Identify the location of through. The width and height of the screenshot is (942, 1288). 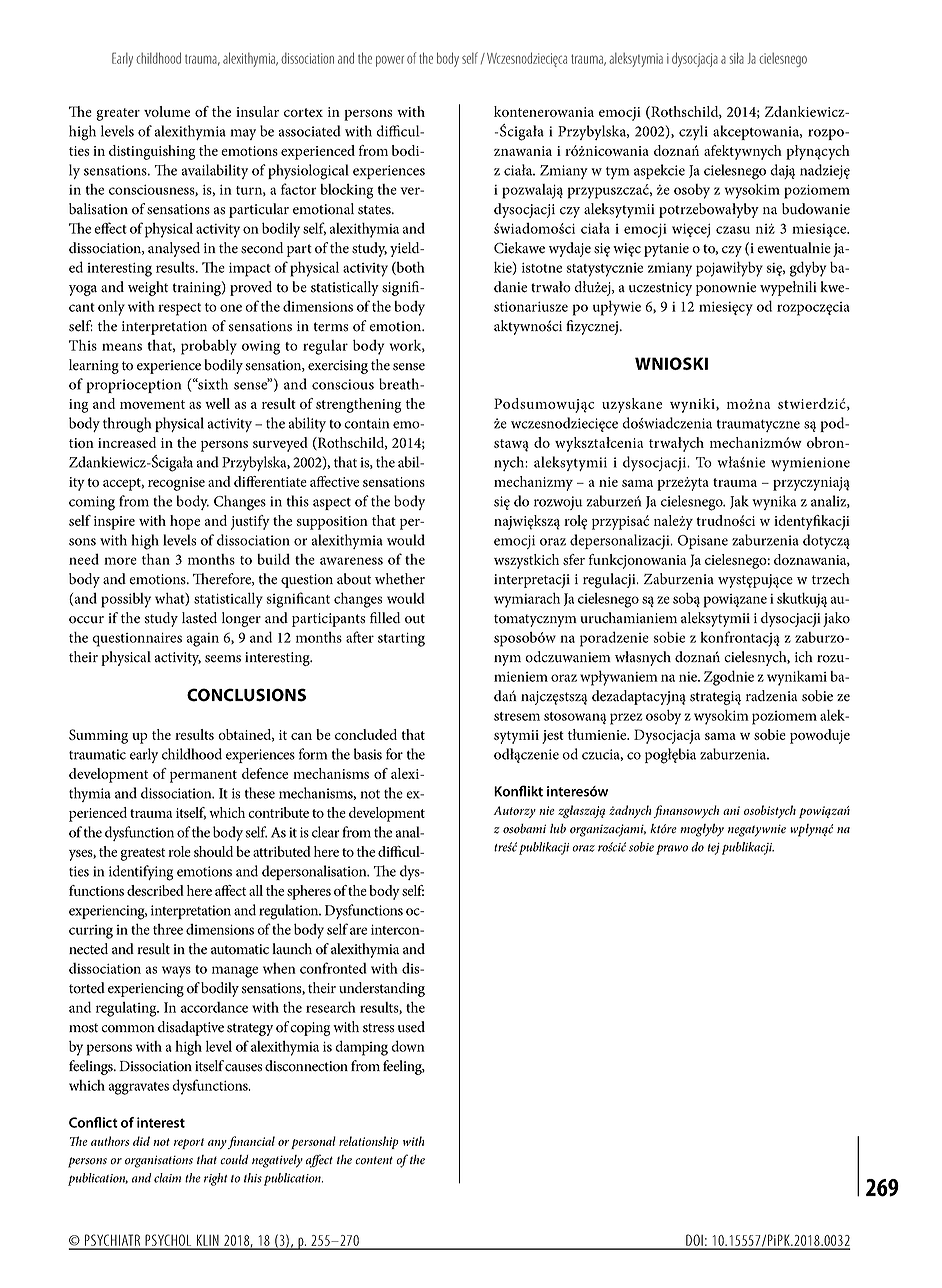
(127, 425).
